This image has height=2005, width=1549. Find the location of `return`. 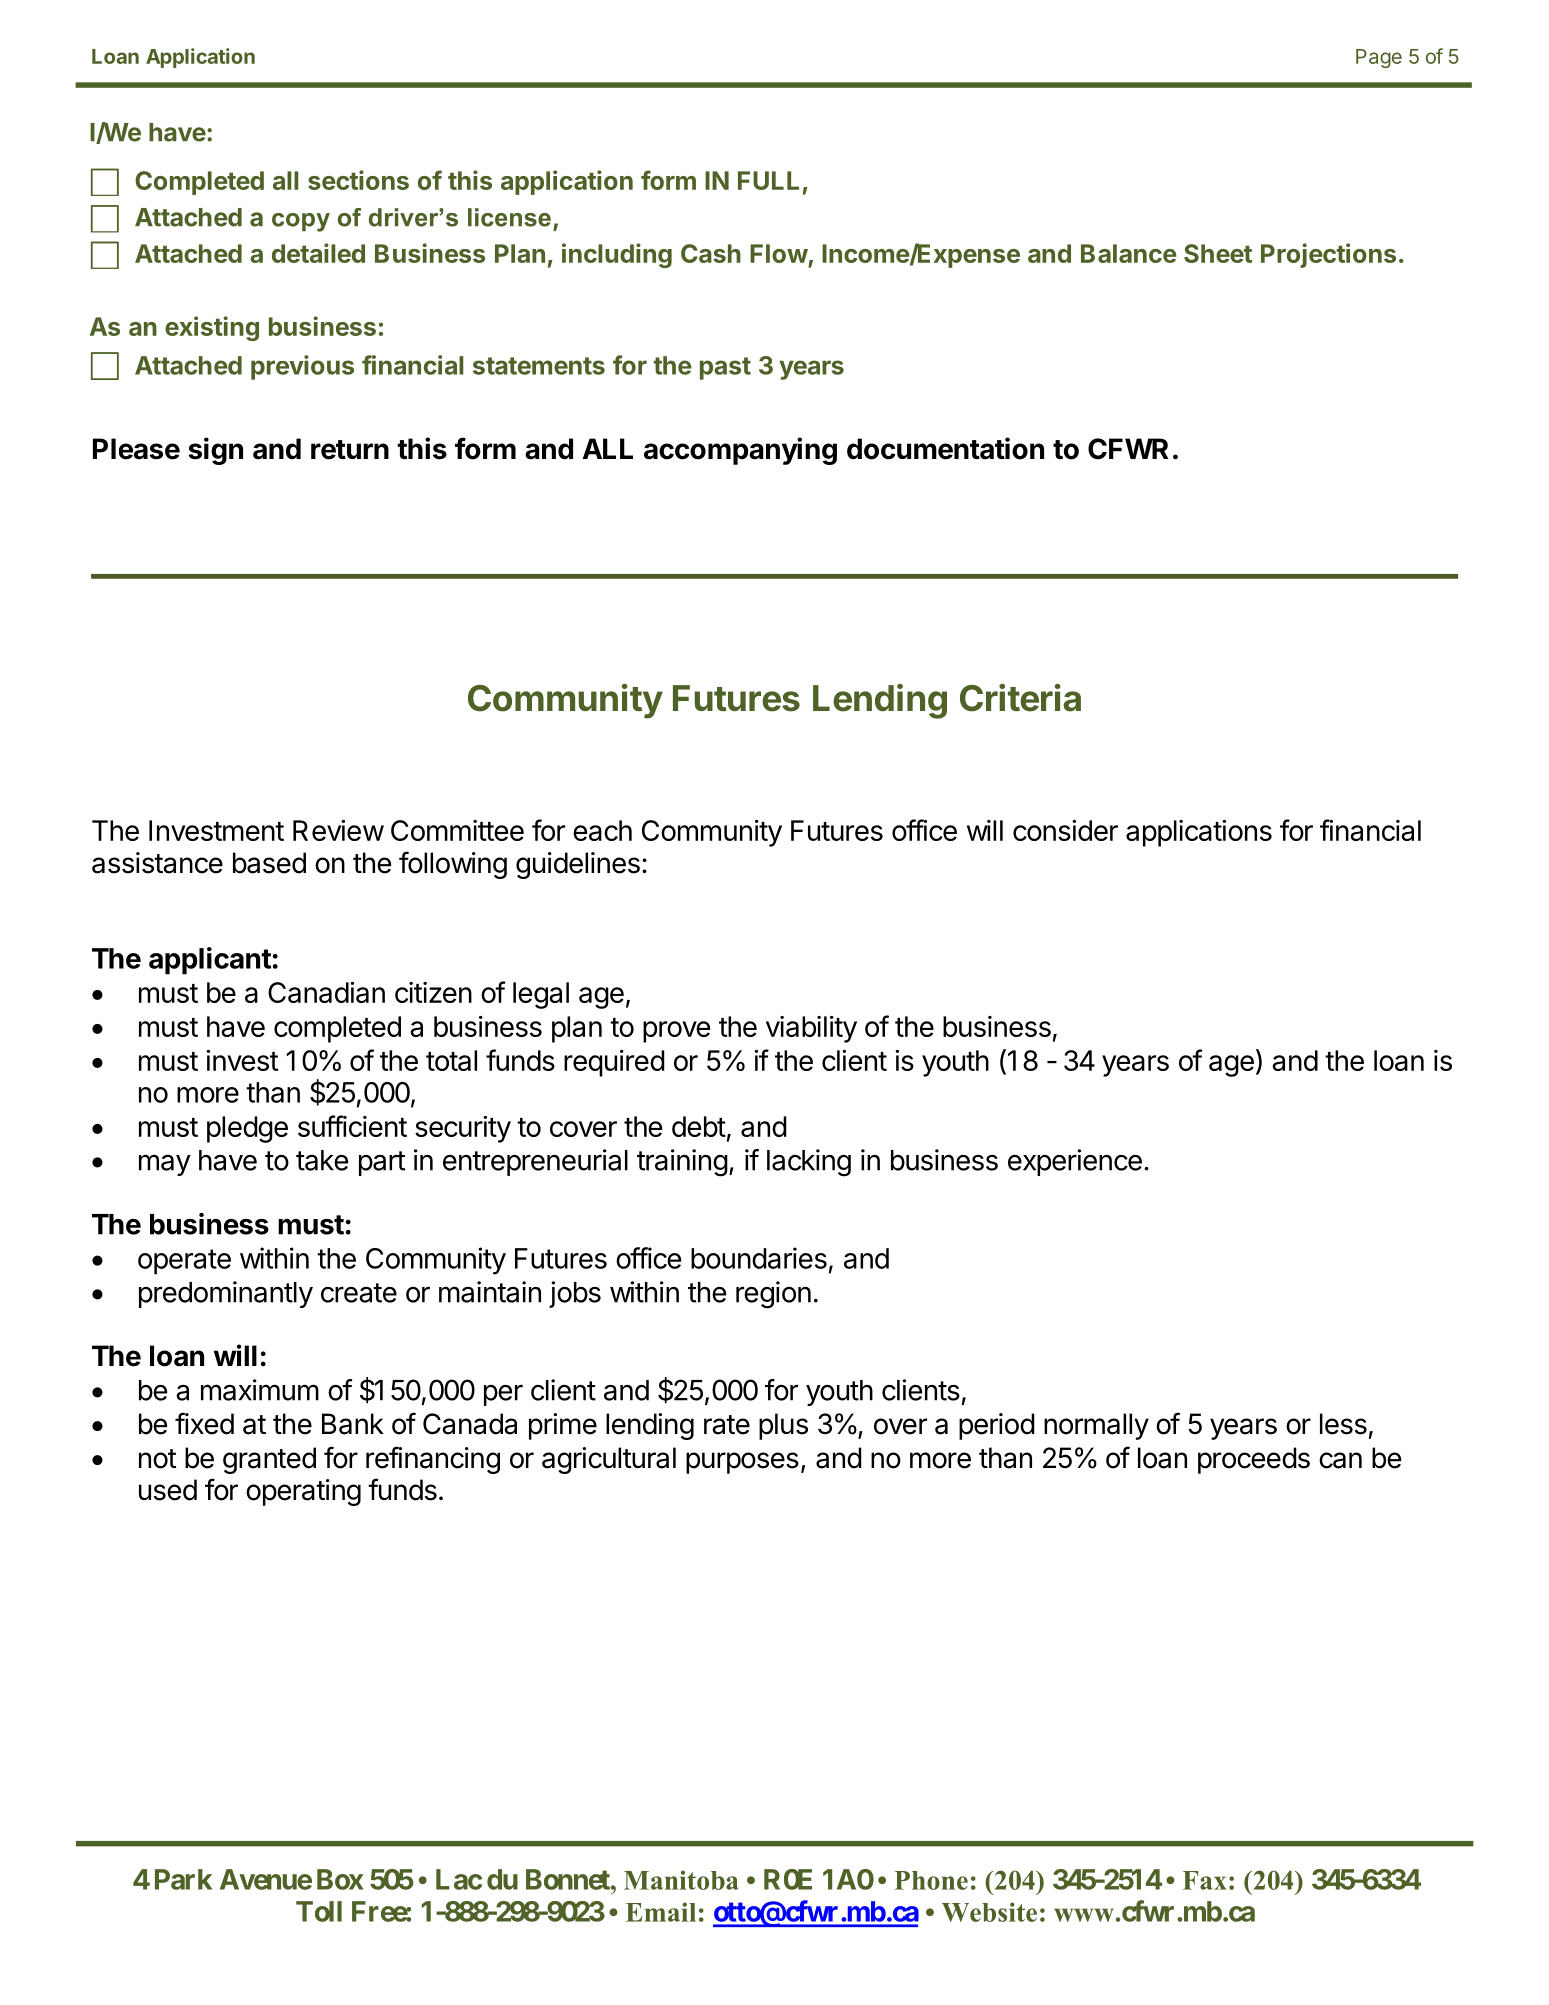

return is located at coordinates (350, 450).
